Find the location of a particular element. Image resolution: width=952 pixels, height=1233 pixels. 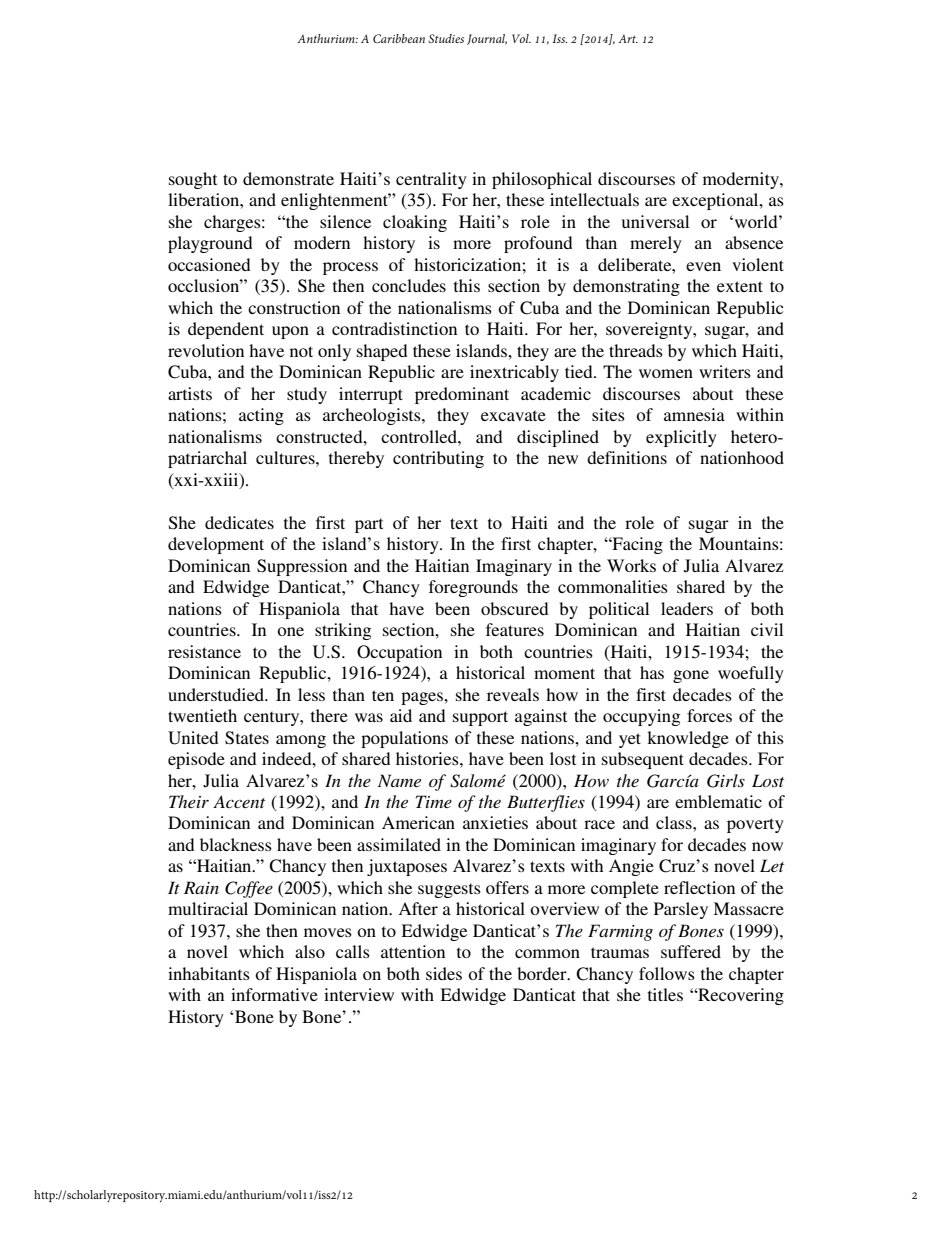

Journal is located at coordinates (487, 39).
